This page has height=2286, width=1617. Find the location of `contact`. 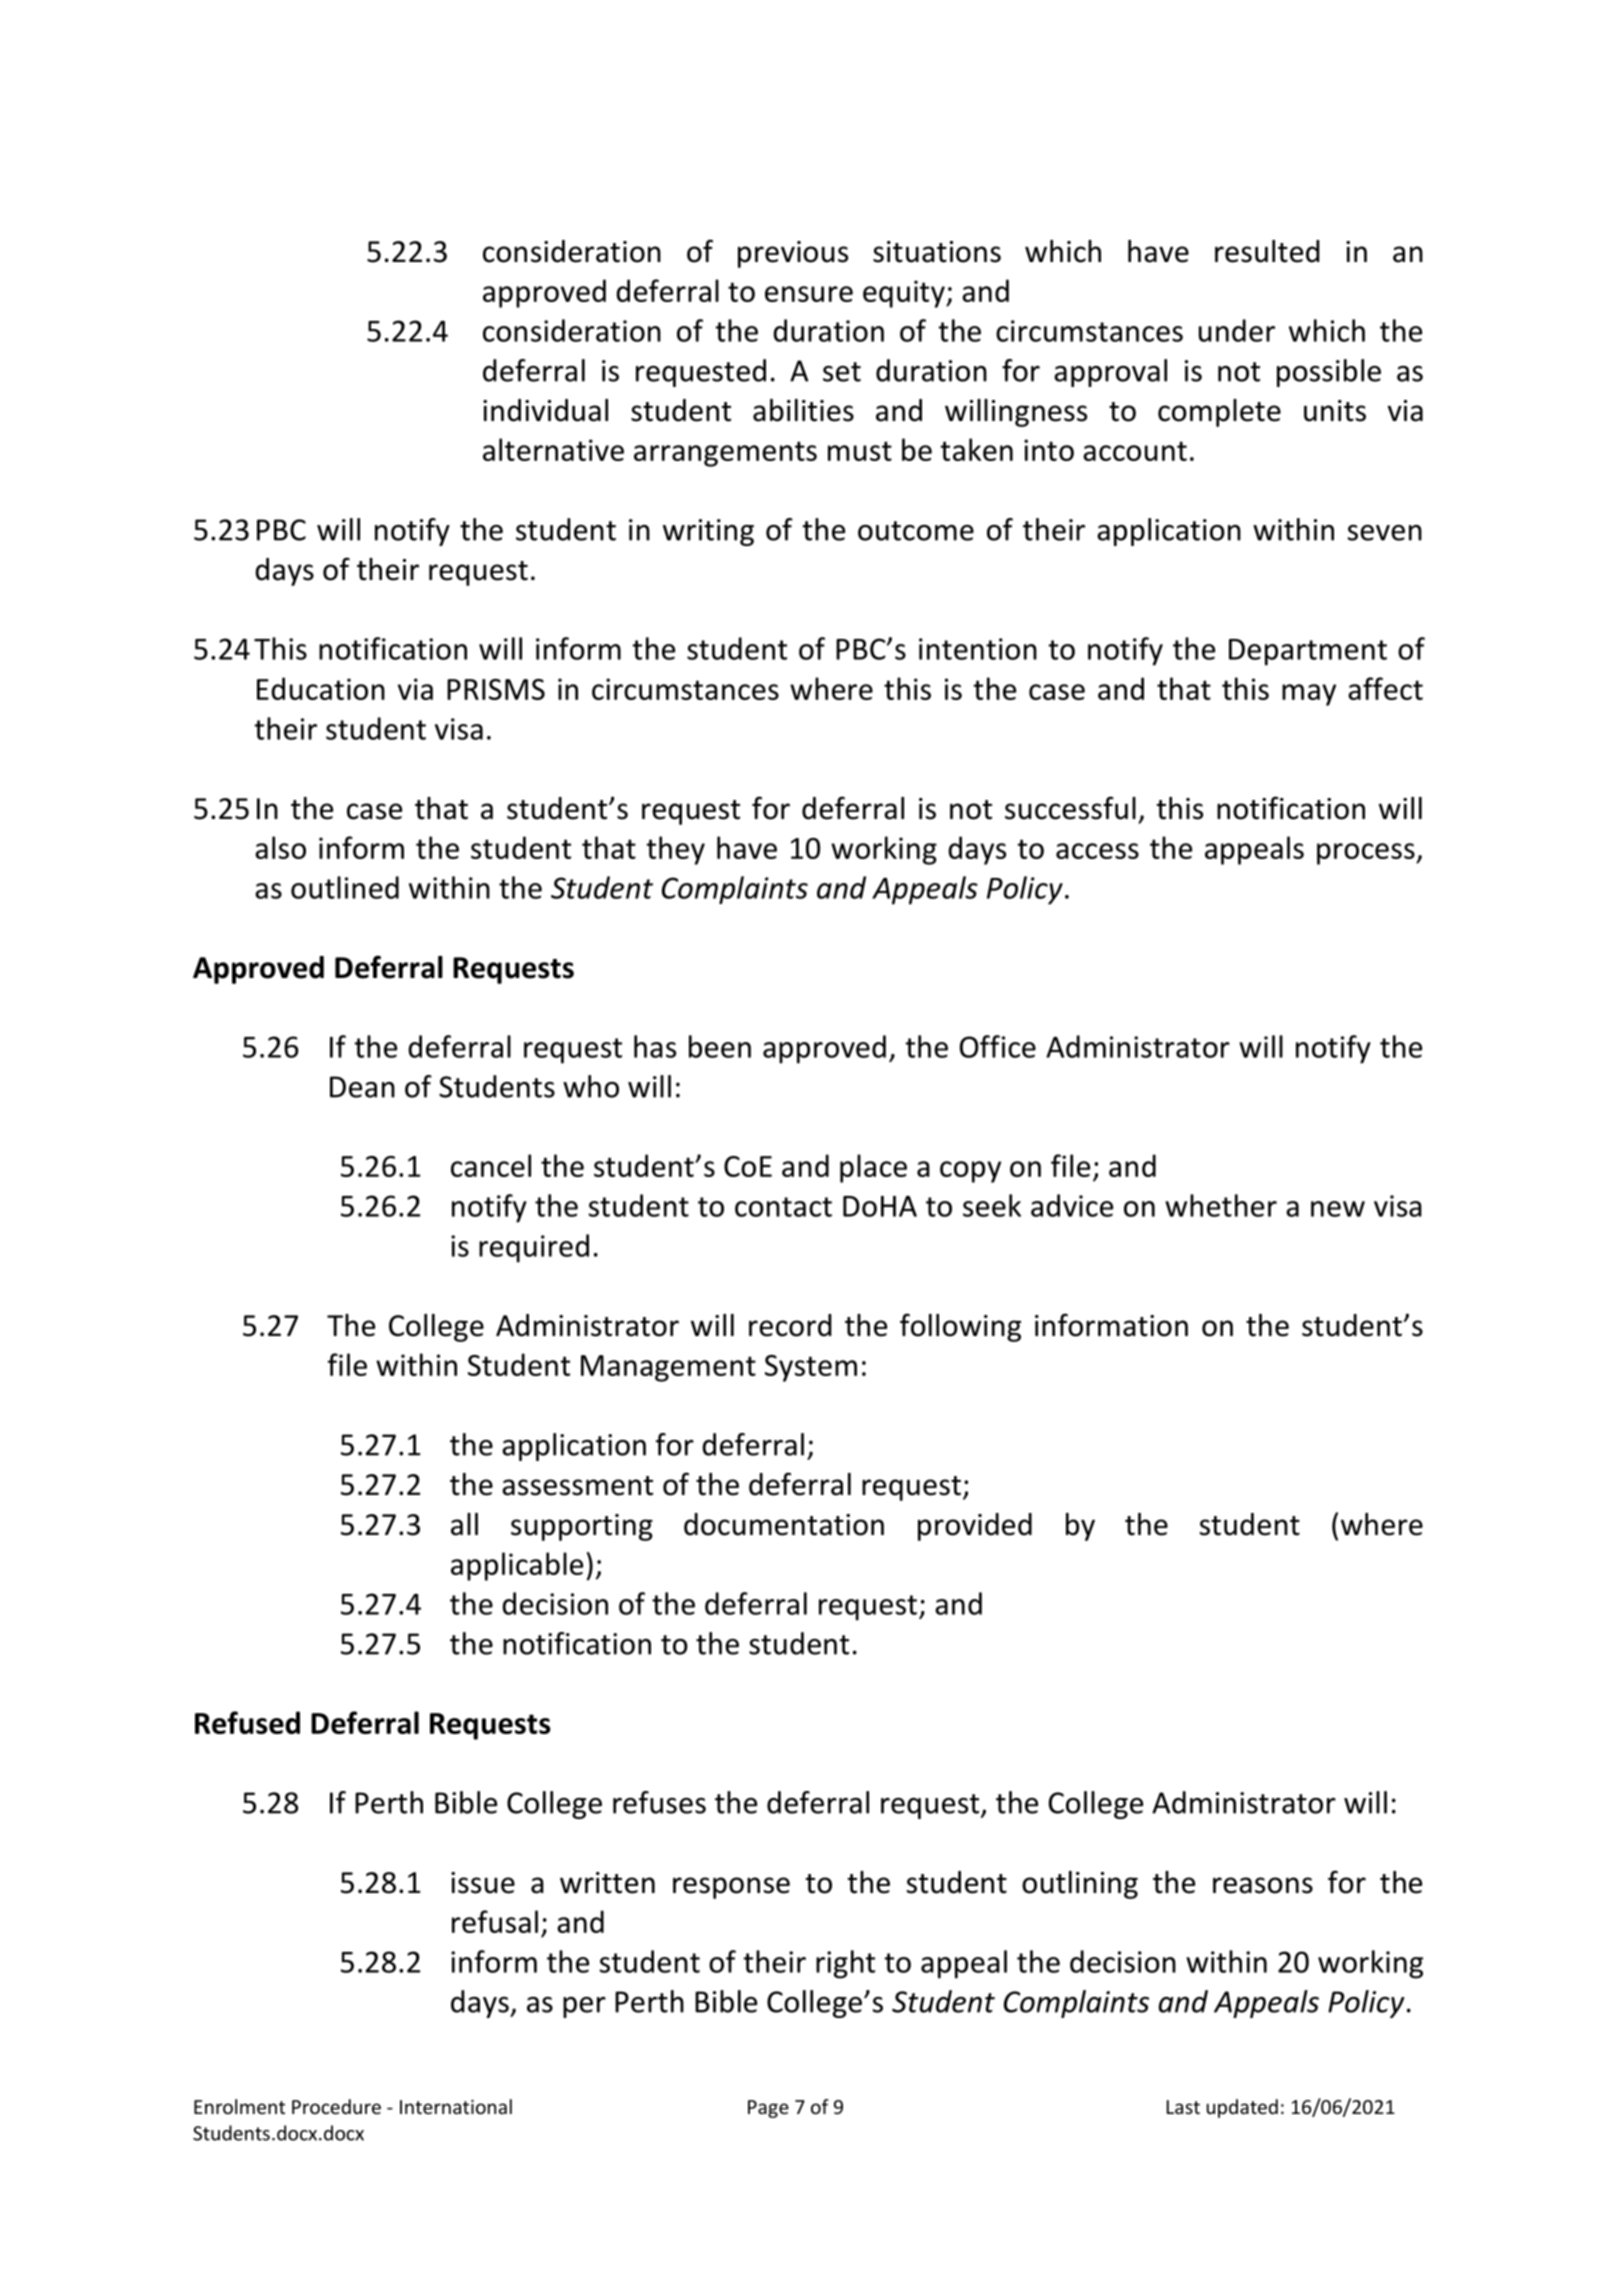

contact is located at coordinates (783, 1207).
